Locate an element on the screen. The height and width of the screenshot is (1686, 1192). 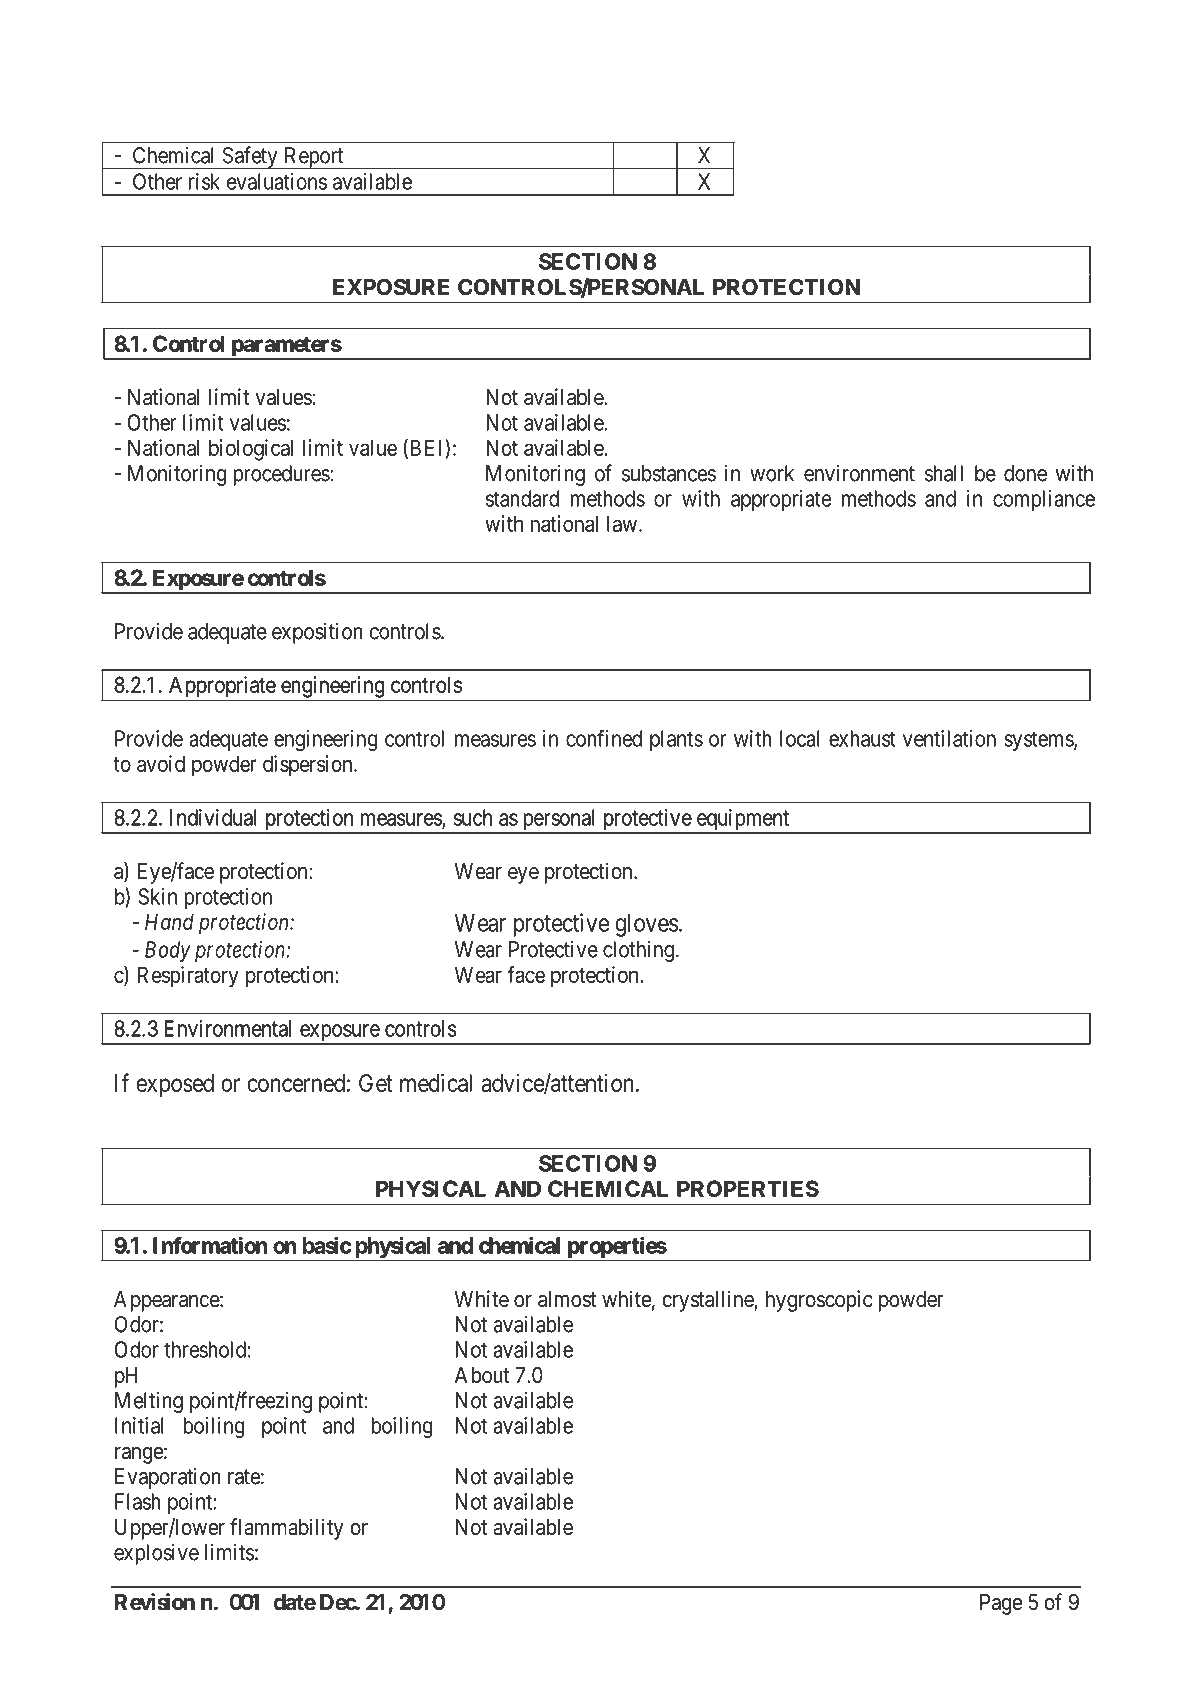
shall is located at coordinates (944, 473).
